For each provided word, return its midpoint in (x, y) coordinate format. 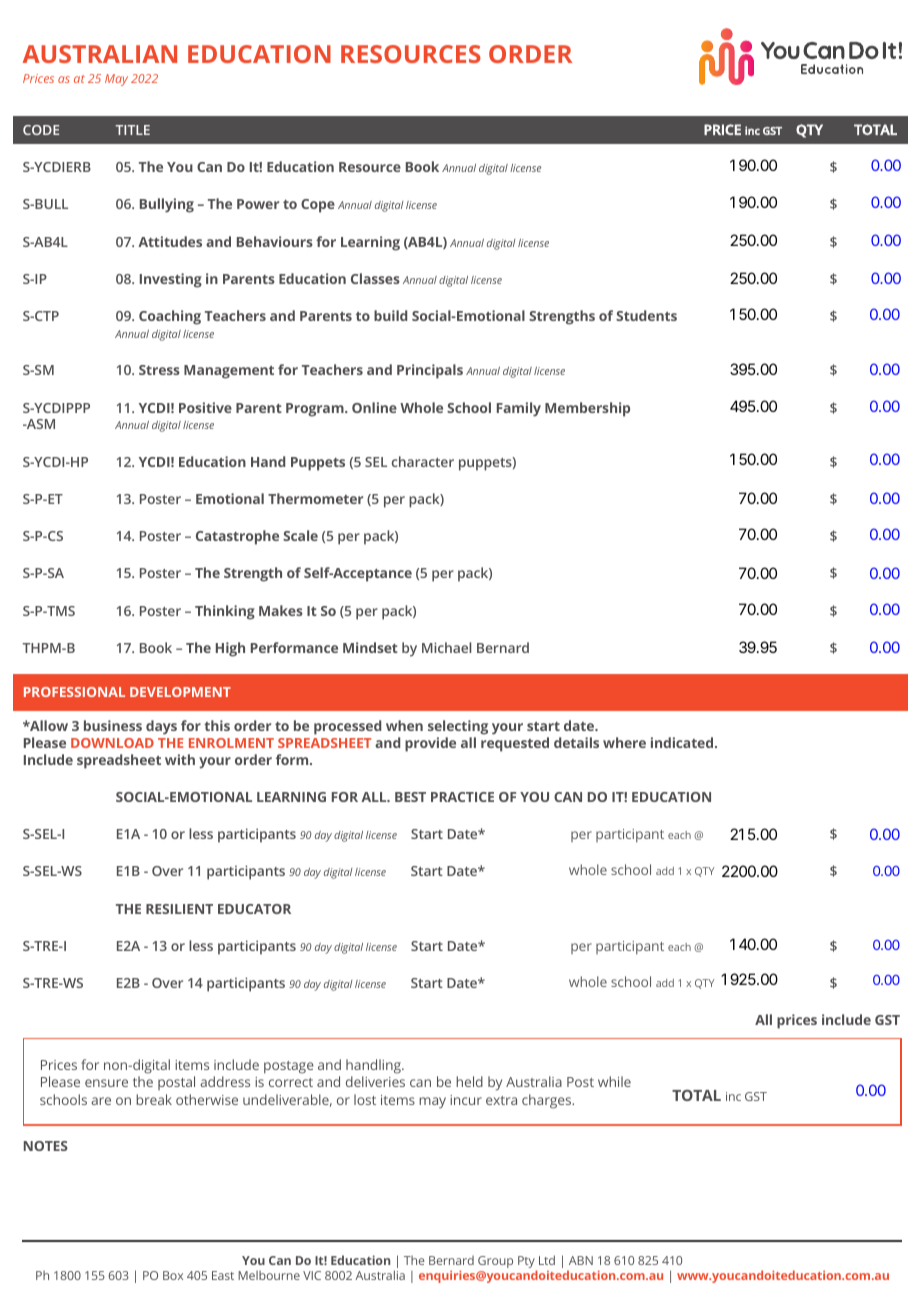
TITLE (132, 130)
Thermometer (315, 498)
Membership (587, 409)
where (624, 742)
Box (173, 1275)
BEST (410, 797)
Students (646, 315)
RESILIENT (179, 909)
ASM (39, 424)
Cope (318, 206)
